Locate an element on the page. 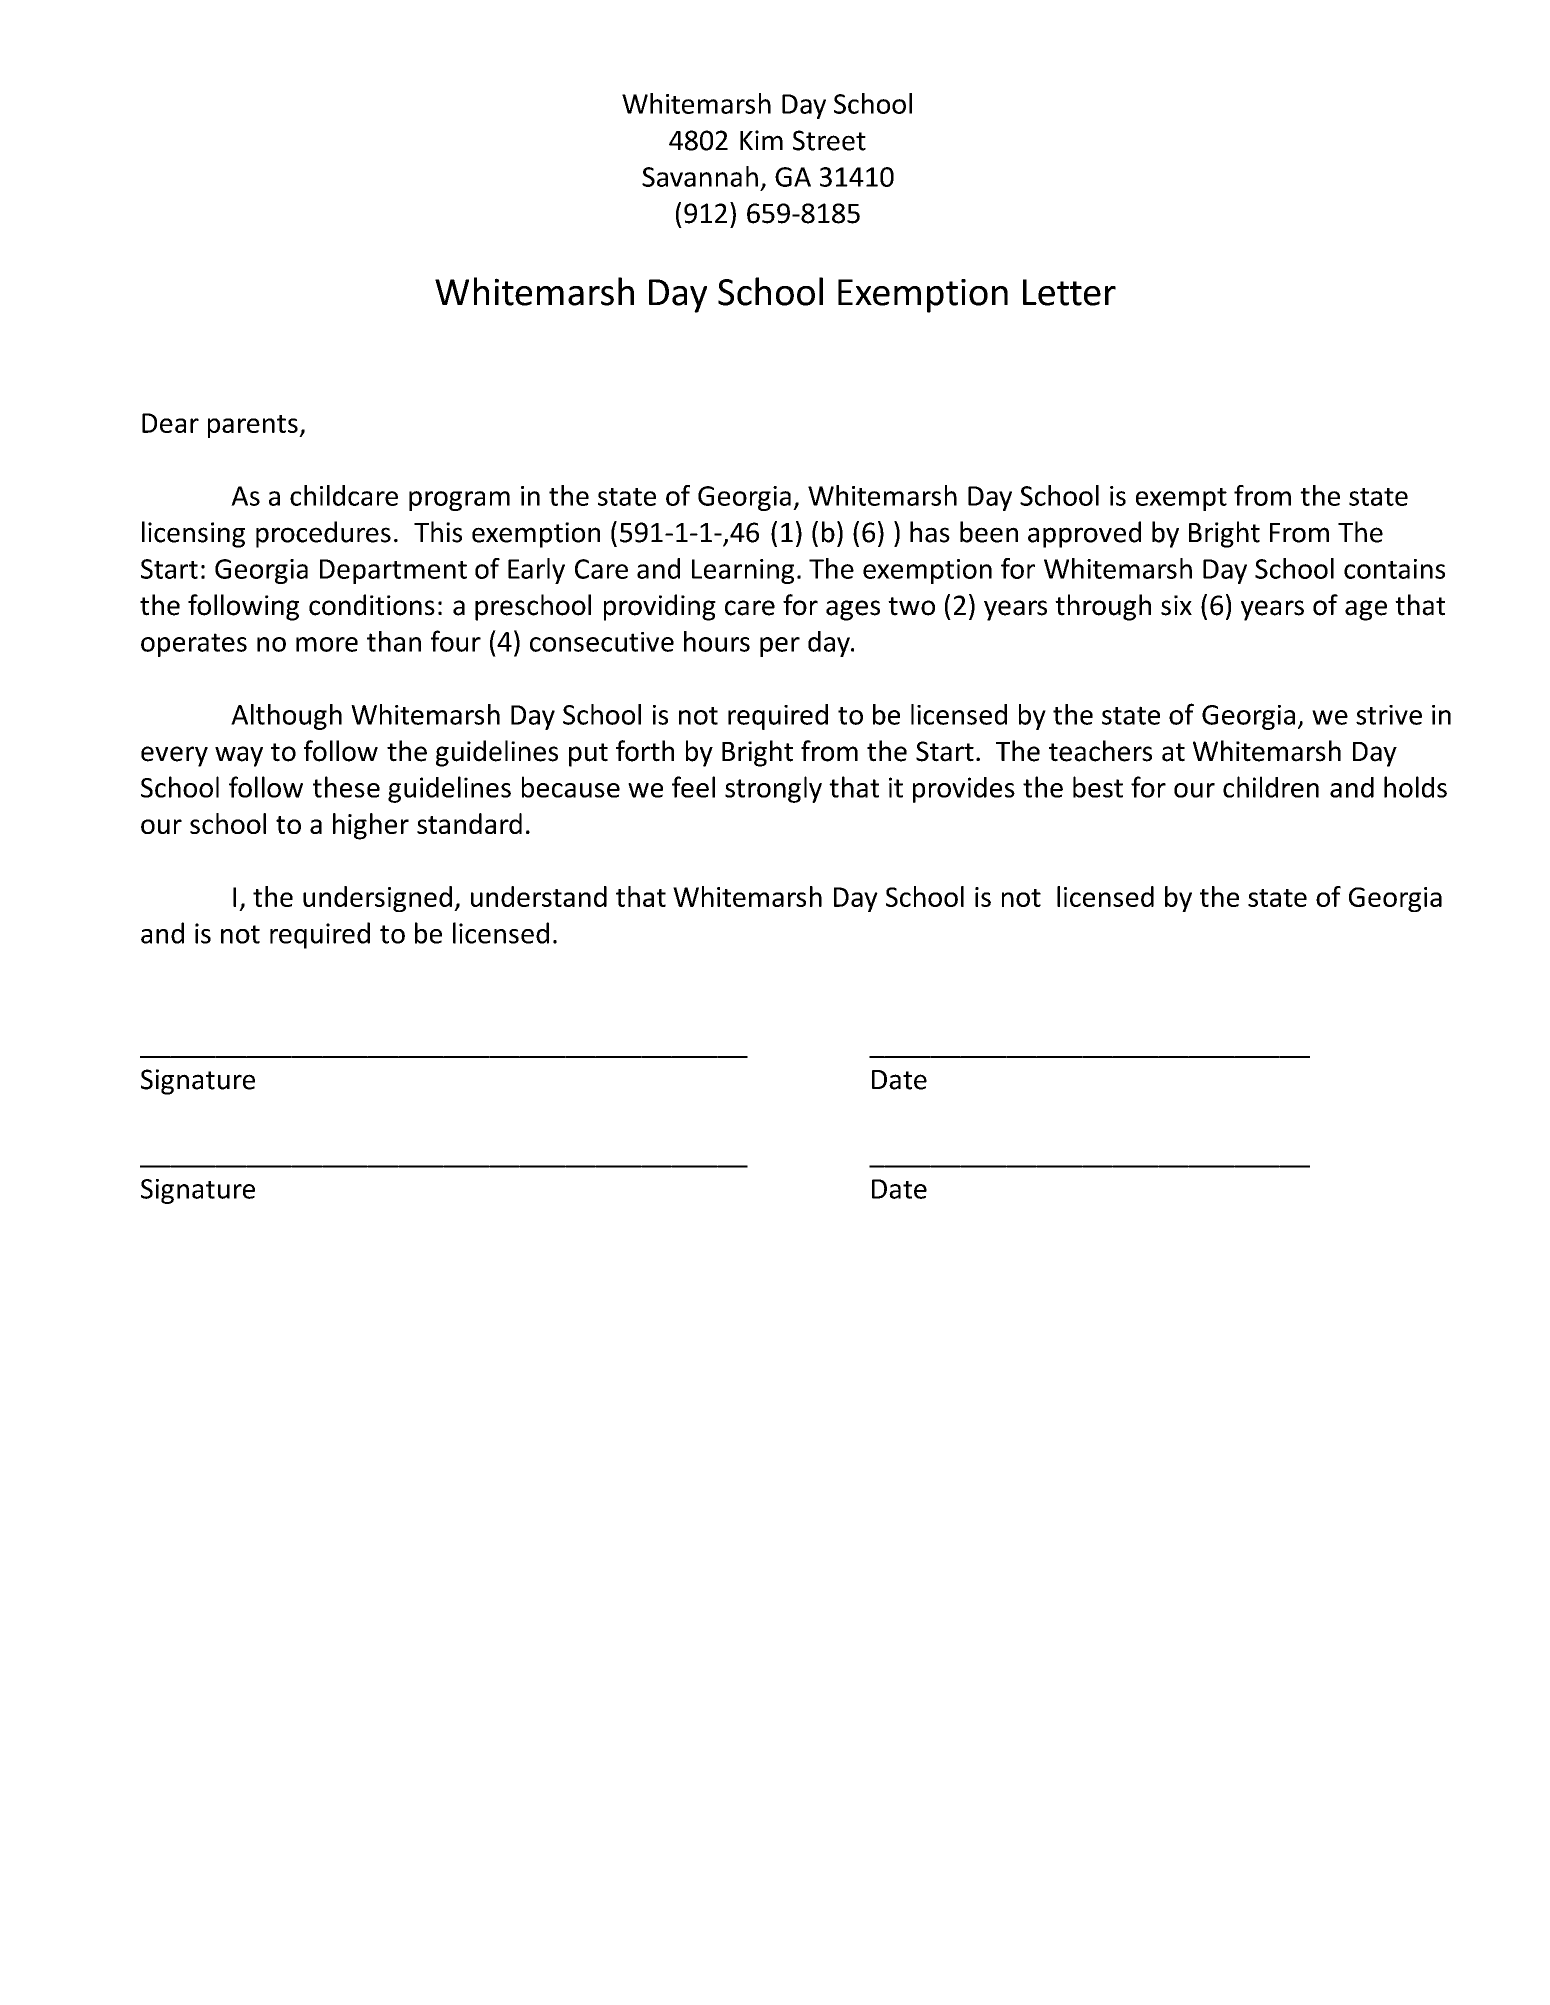 This image has height=2005, width=1550. Letter is located at coordinates (1069, 292).
